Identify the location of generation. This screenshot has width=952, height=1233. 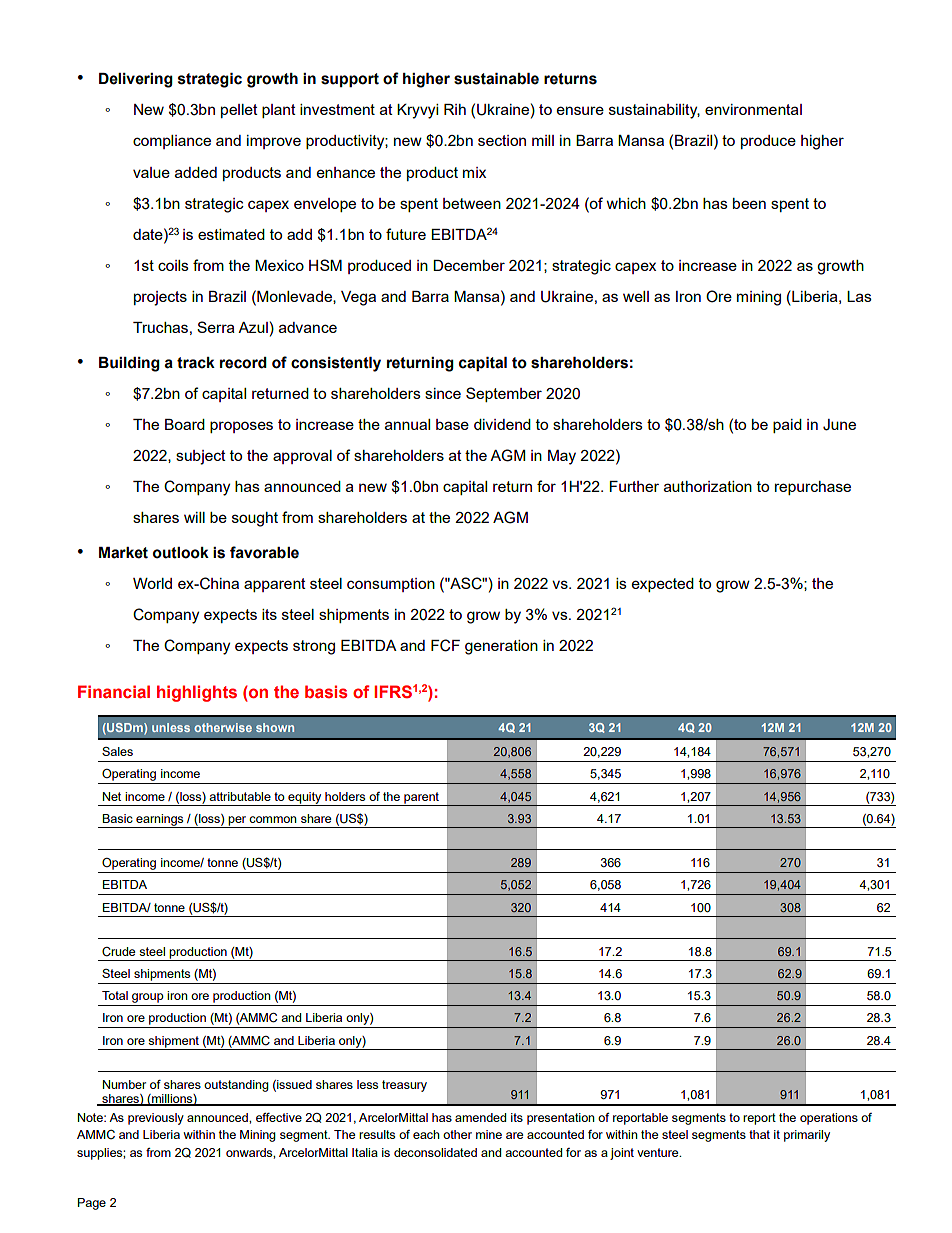
(501, 647).
